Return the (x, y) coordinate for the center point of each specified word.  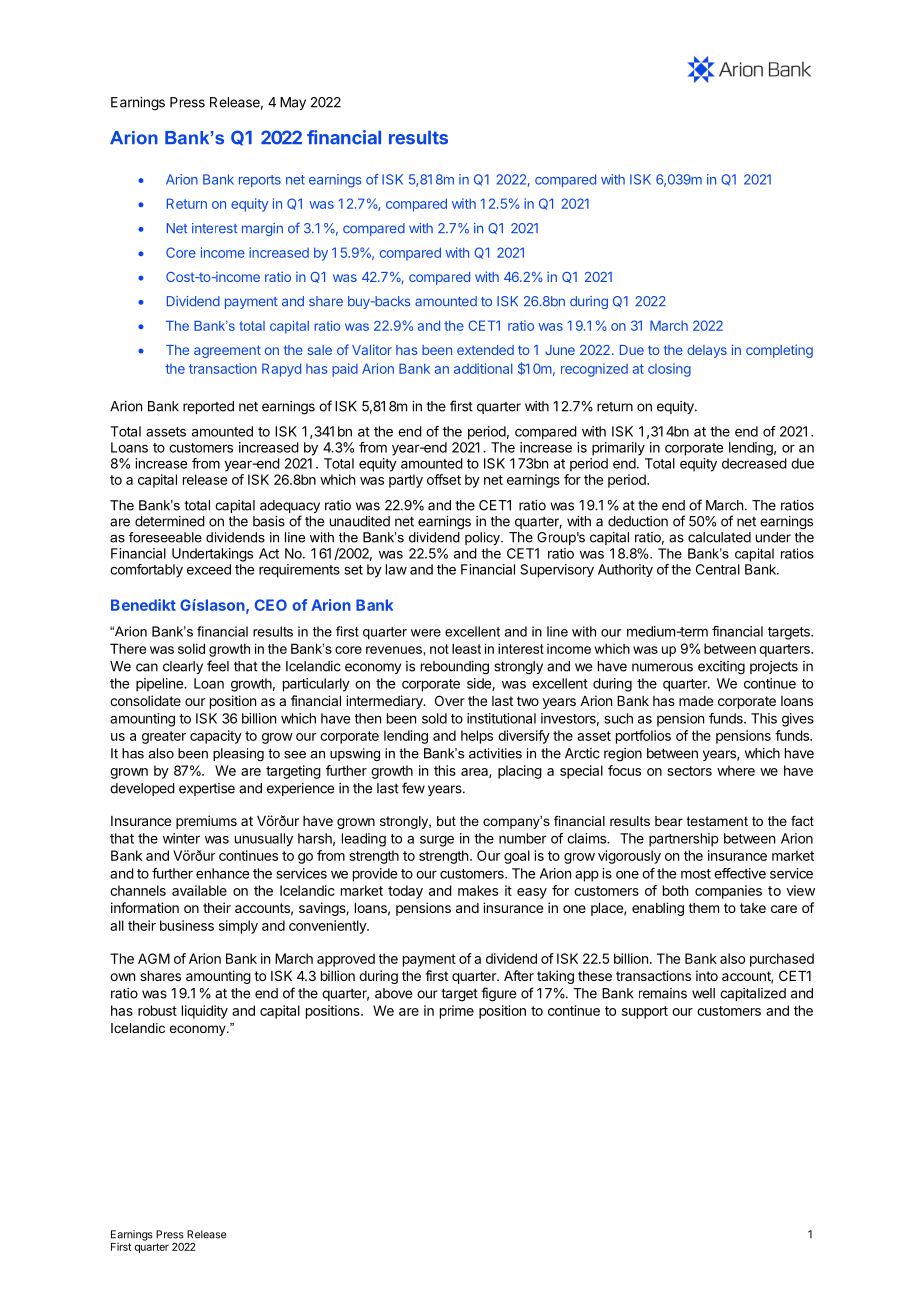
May (293, 103)
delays (707, 351)
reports (260, 181)
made (696, 701)
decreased (754, 463)
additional (483, 368)
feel (218, 666)
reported (208, 407)
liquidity (205, 1012)
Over (450, 700)
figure (498, 994)
